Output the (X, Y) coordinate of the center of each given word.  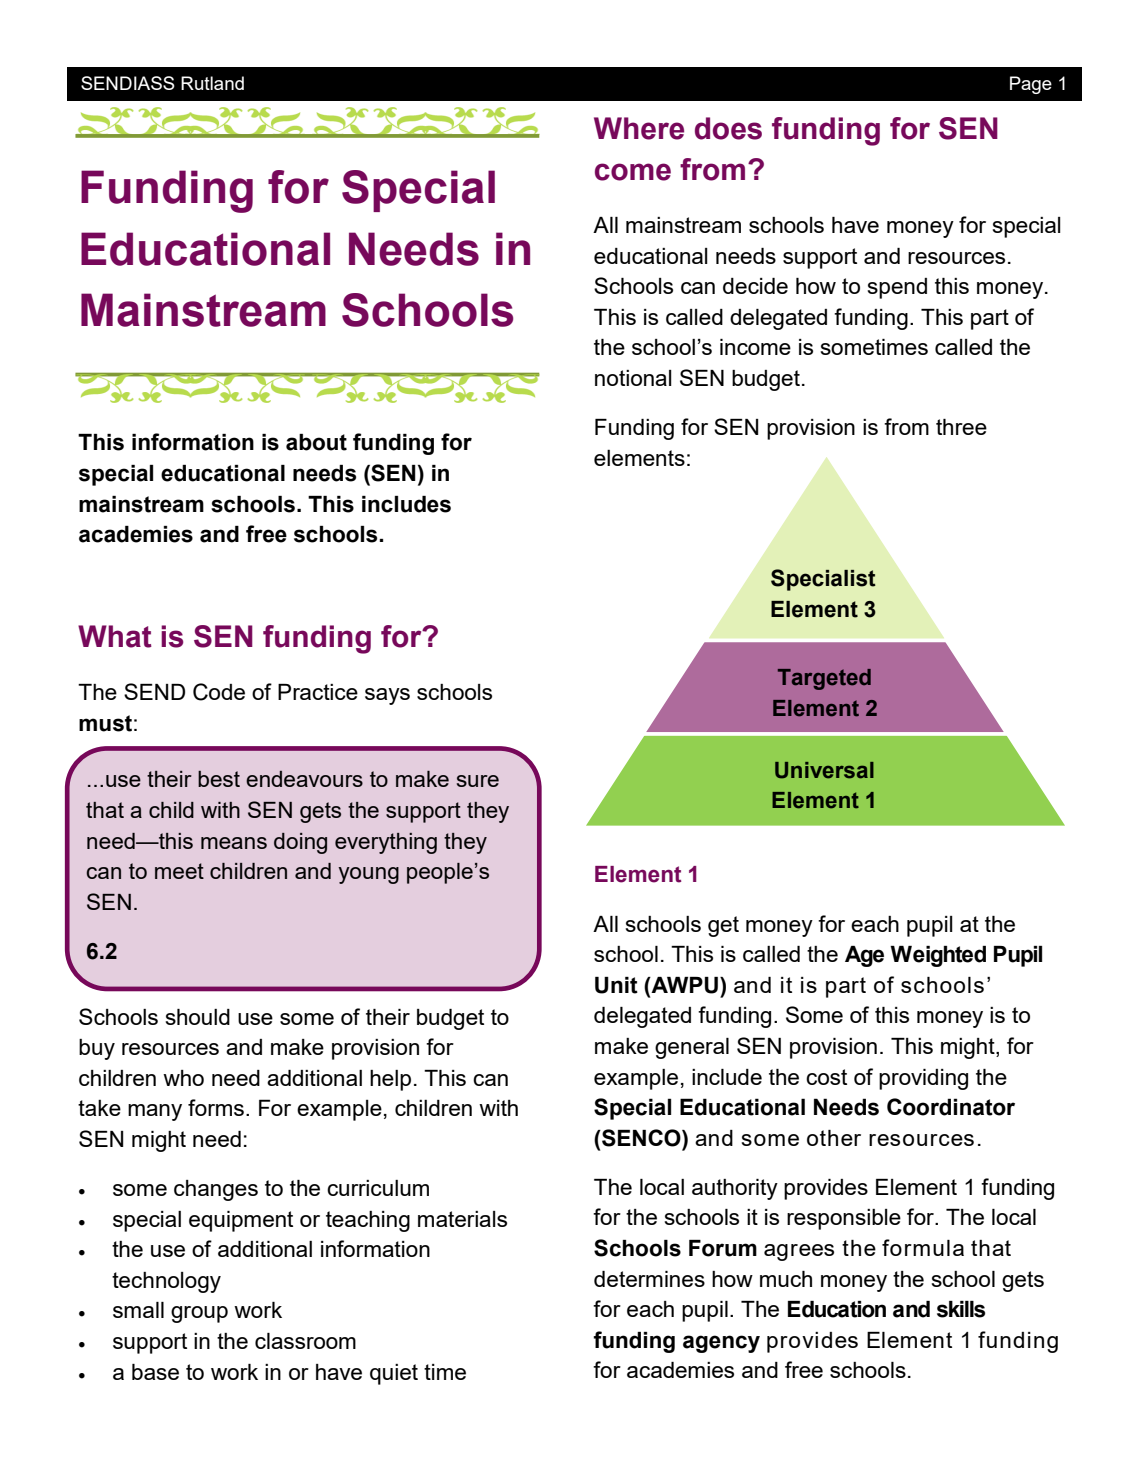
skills (961, 1309)
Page (1031, 85)
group (199, 1314)
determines (649, 1279)
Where (639, 128)
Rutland (212, 83)
